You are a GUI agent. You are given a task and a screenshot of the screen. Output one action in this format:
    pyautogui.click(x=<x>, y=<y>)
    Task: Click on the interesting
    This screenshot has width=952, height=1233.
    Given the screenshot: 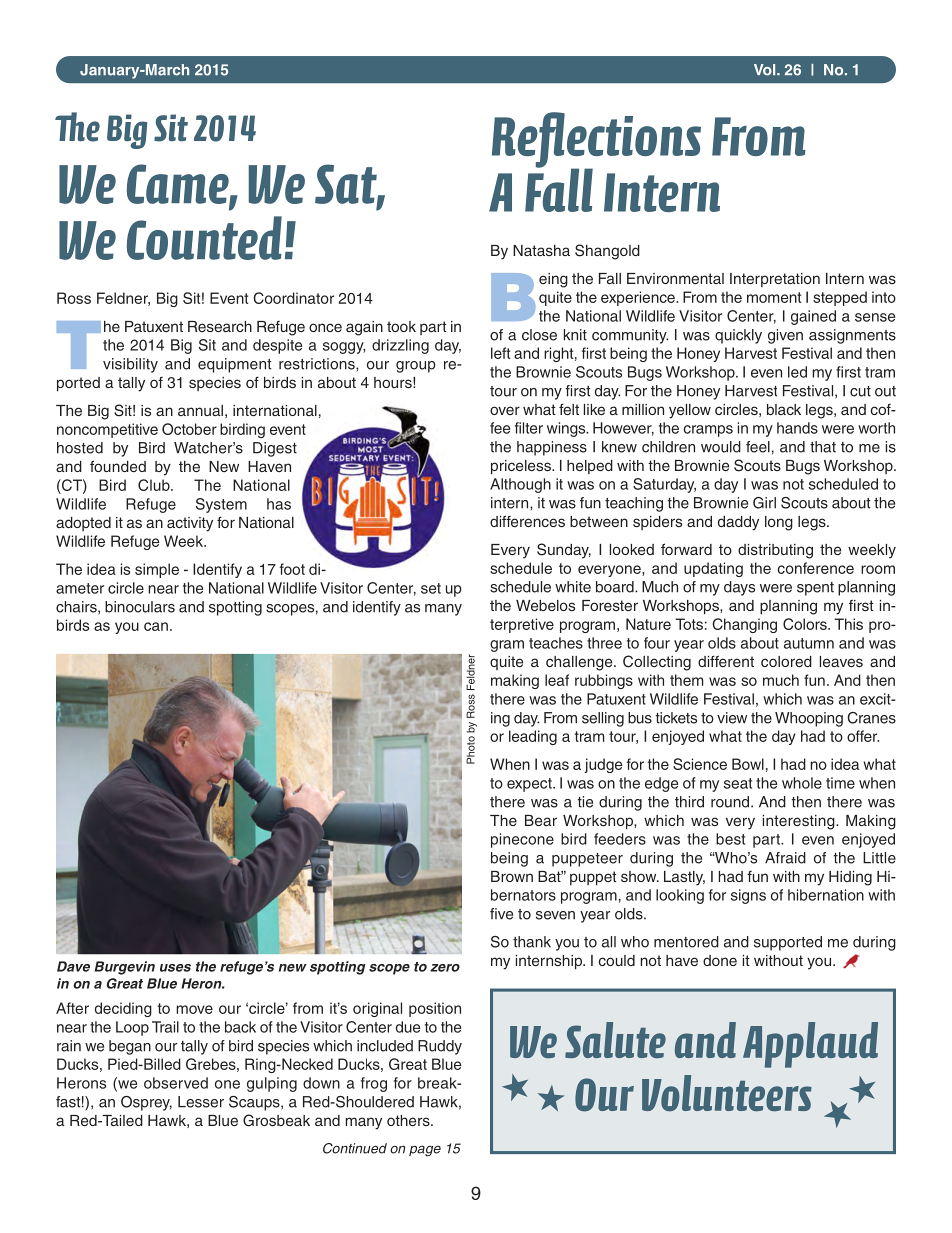 What is the action you would take?
    pyautogui.click(x=800, y=822)
